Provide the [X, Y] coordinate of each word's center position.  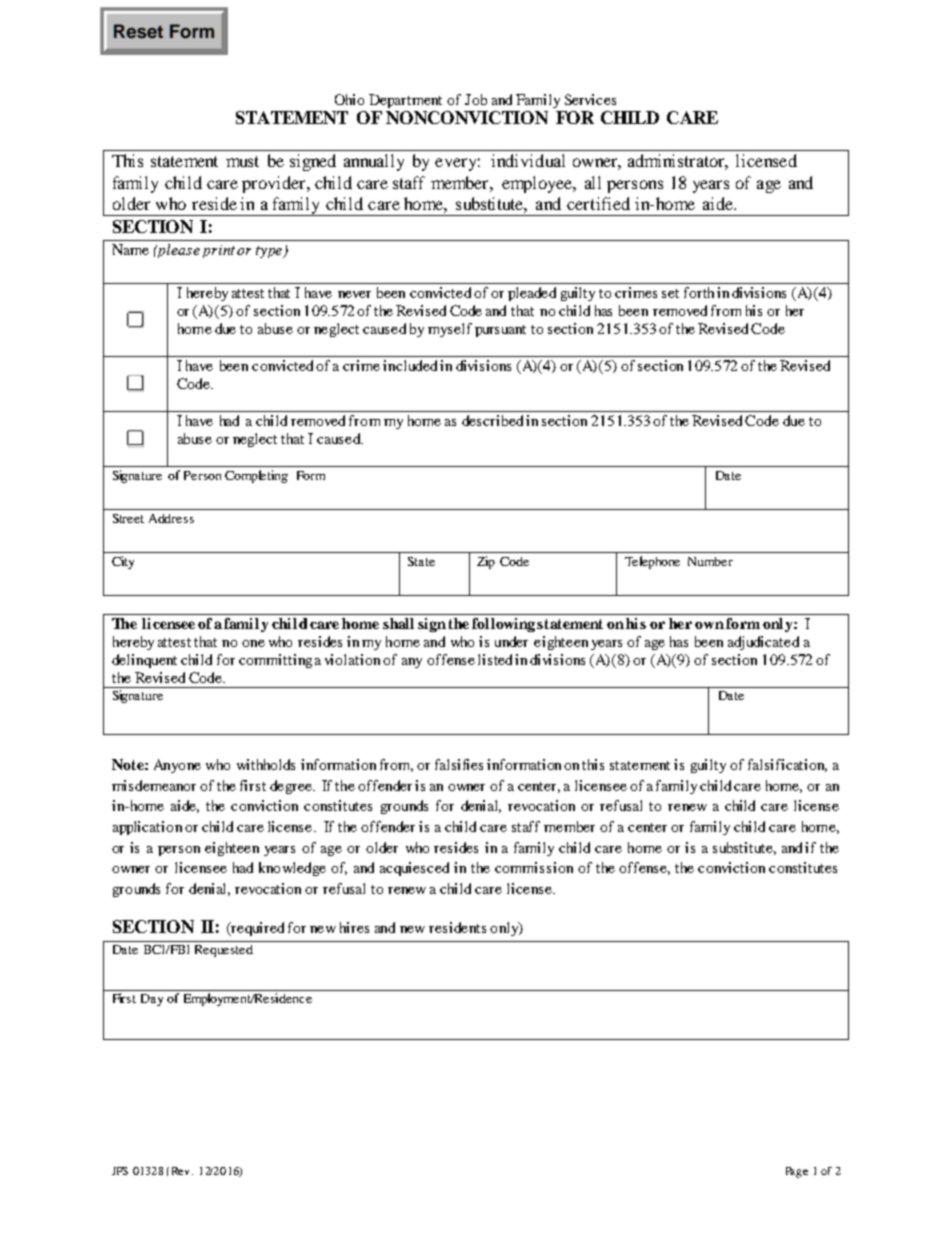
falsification [787, 765]
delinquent [144, 661]
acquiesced [414, 869]
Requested [224, 951]
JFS [120, 1171]
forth [699, 292]
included [410, 365]
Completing [256, 476]
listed [495, 659]
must [242, 161]
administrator [678, 162]
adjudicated [763, 643]
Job [476, 99]
